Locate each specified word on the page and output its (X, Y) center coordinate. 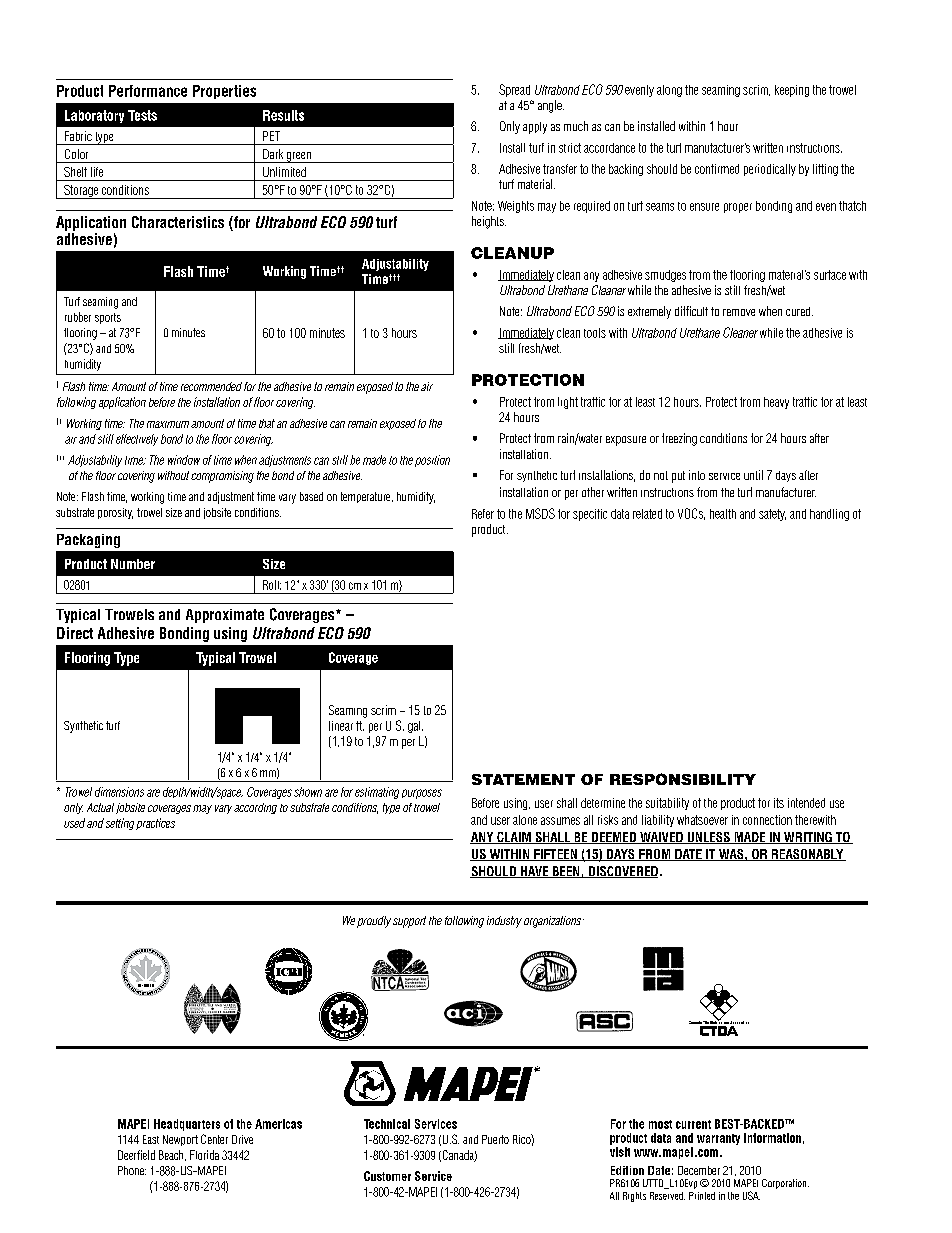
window (184, 460)
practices (155, 824)
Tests (142, 115)
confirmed (717, 169)
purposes (422, 794)
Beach (172, 1155)
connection (767, 820)
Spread (514, 90)
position (432, 461)
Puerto (495, 1139)
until (753, 475)
